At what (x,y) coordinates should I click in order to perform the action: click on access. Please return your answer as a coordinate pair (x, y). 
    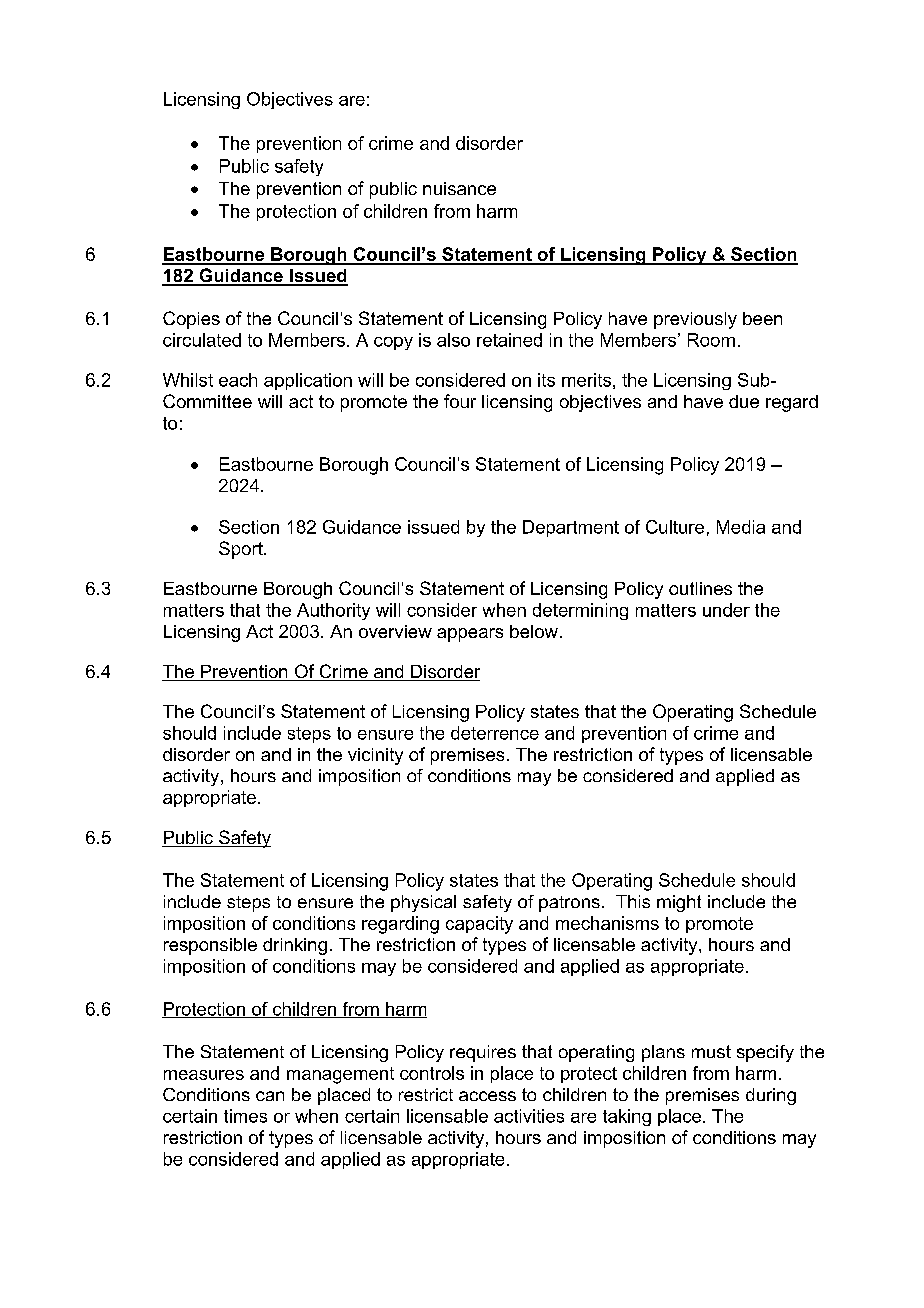
    Looking at the image, I should click on (487, 1096).
